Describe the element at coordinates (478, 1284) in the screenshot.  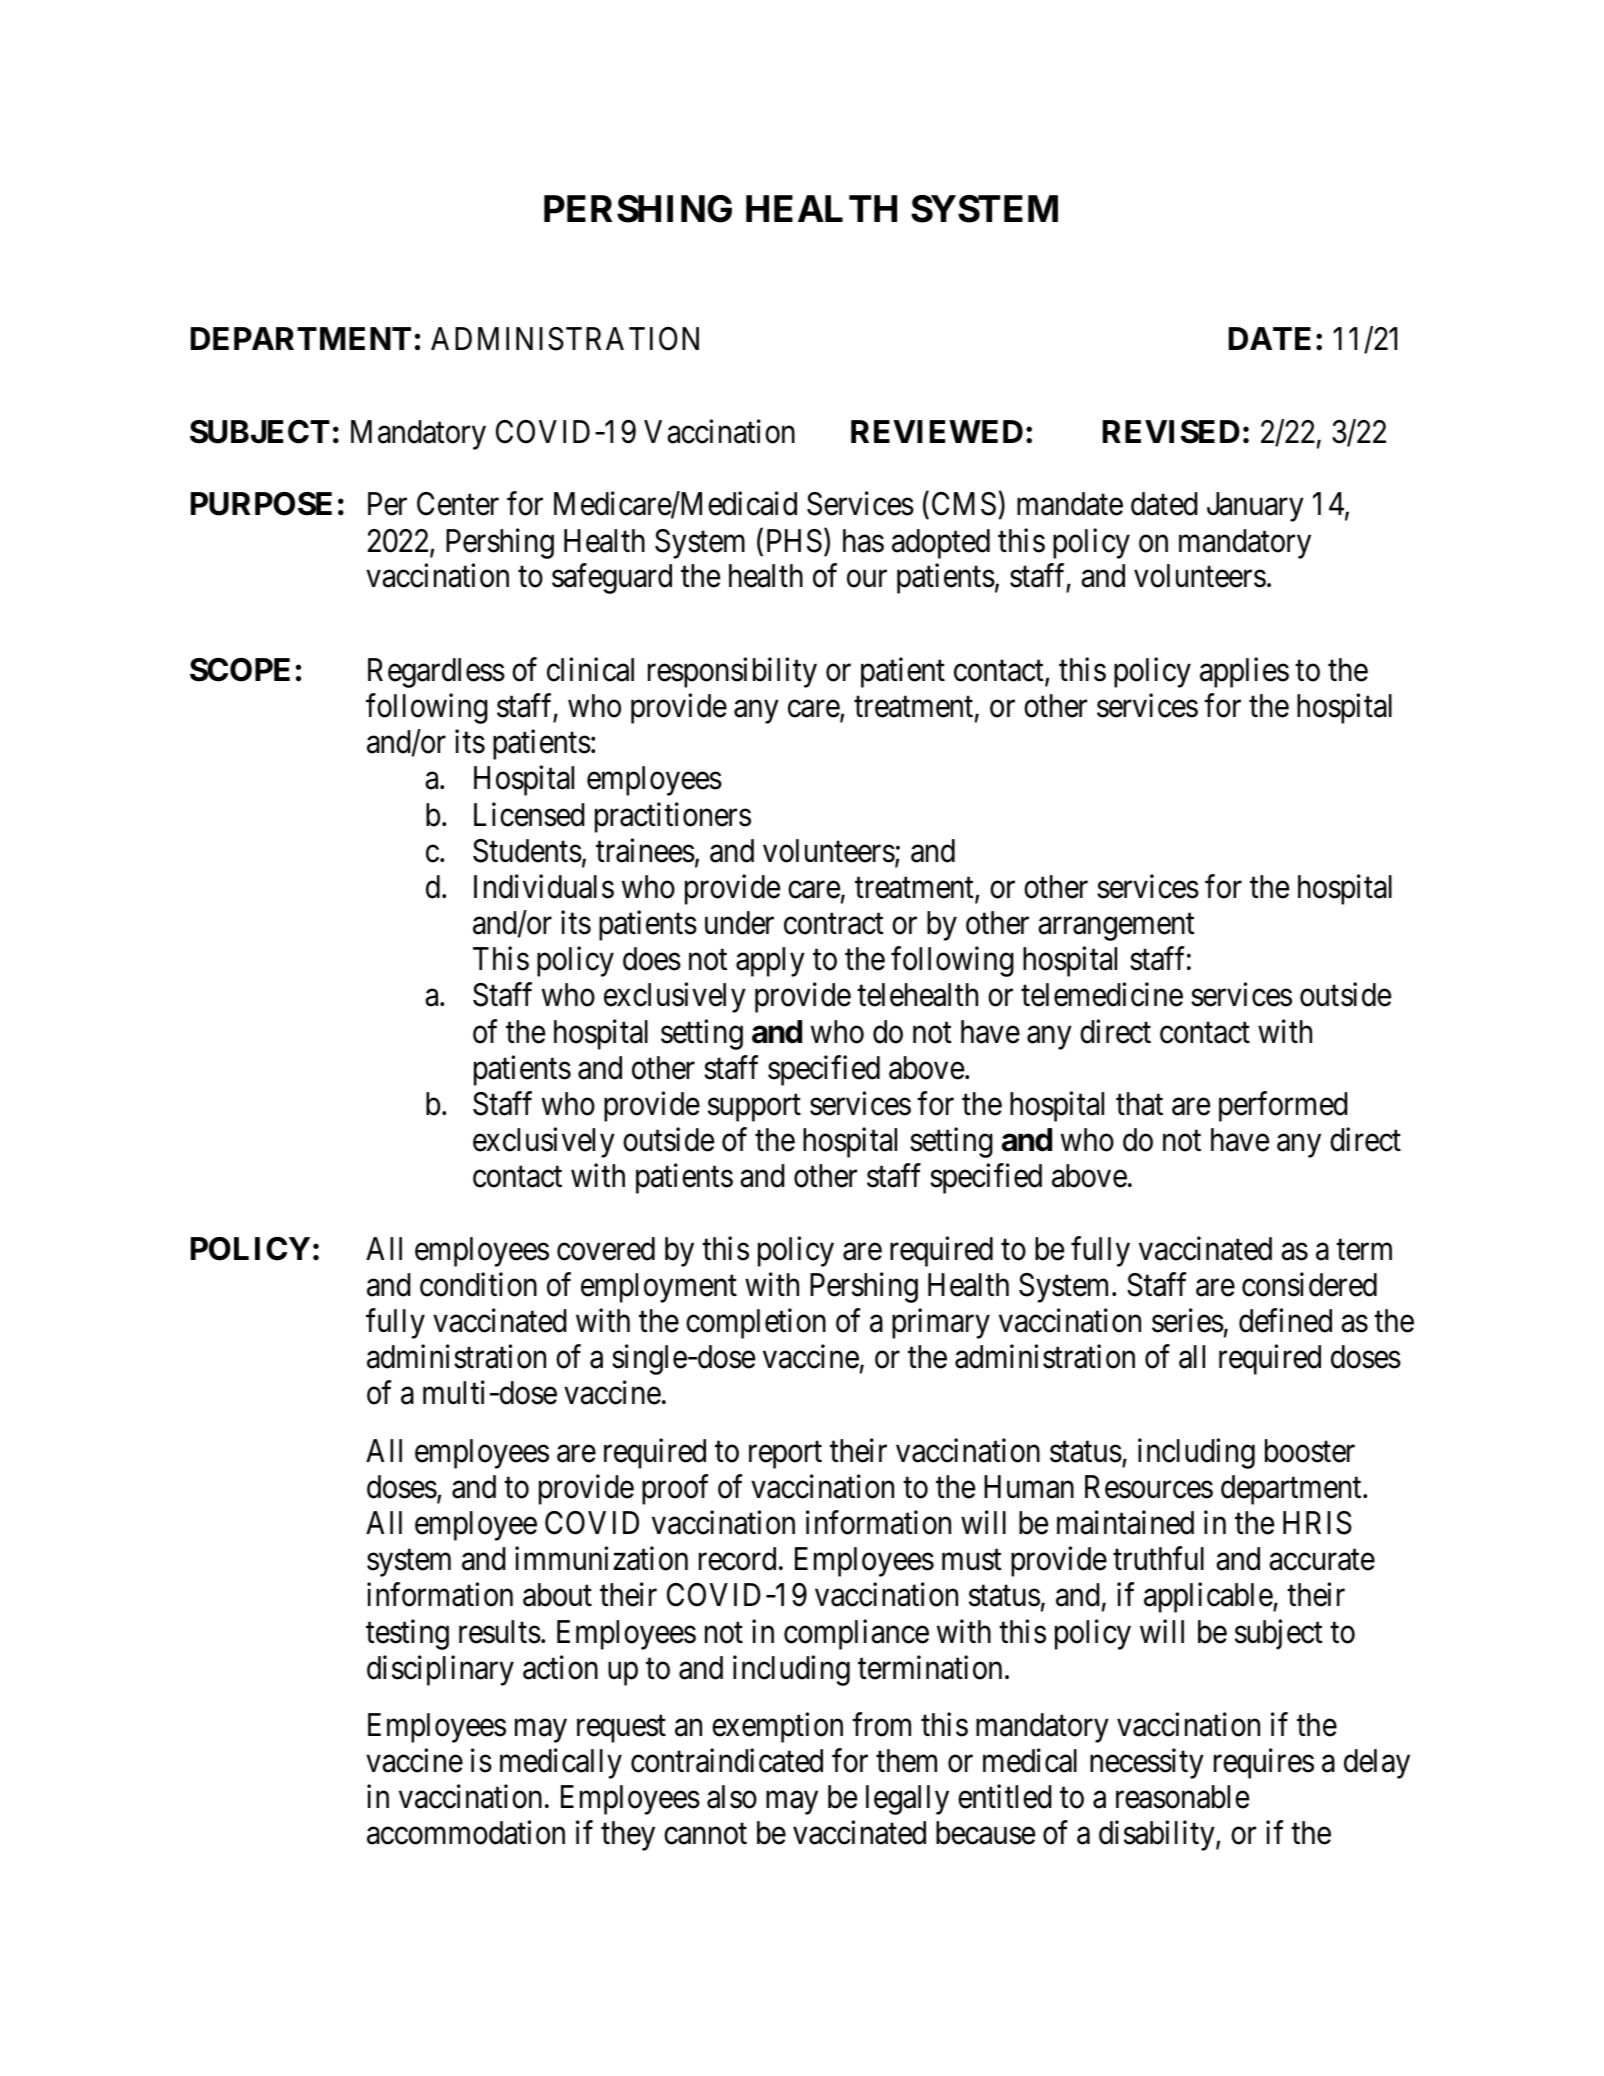
I see `condition` at that location.
